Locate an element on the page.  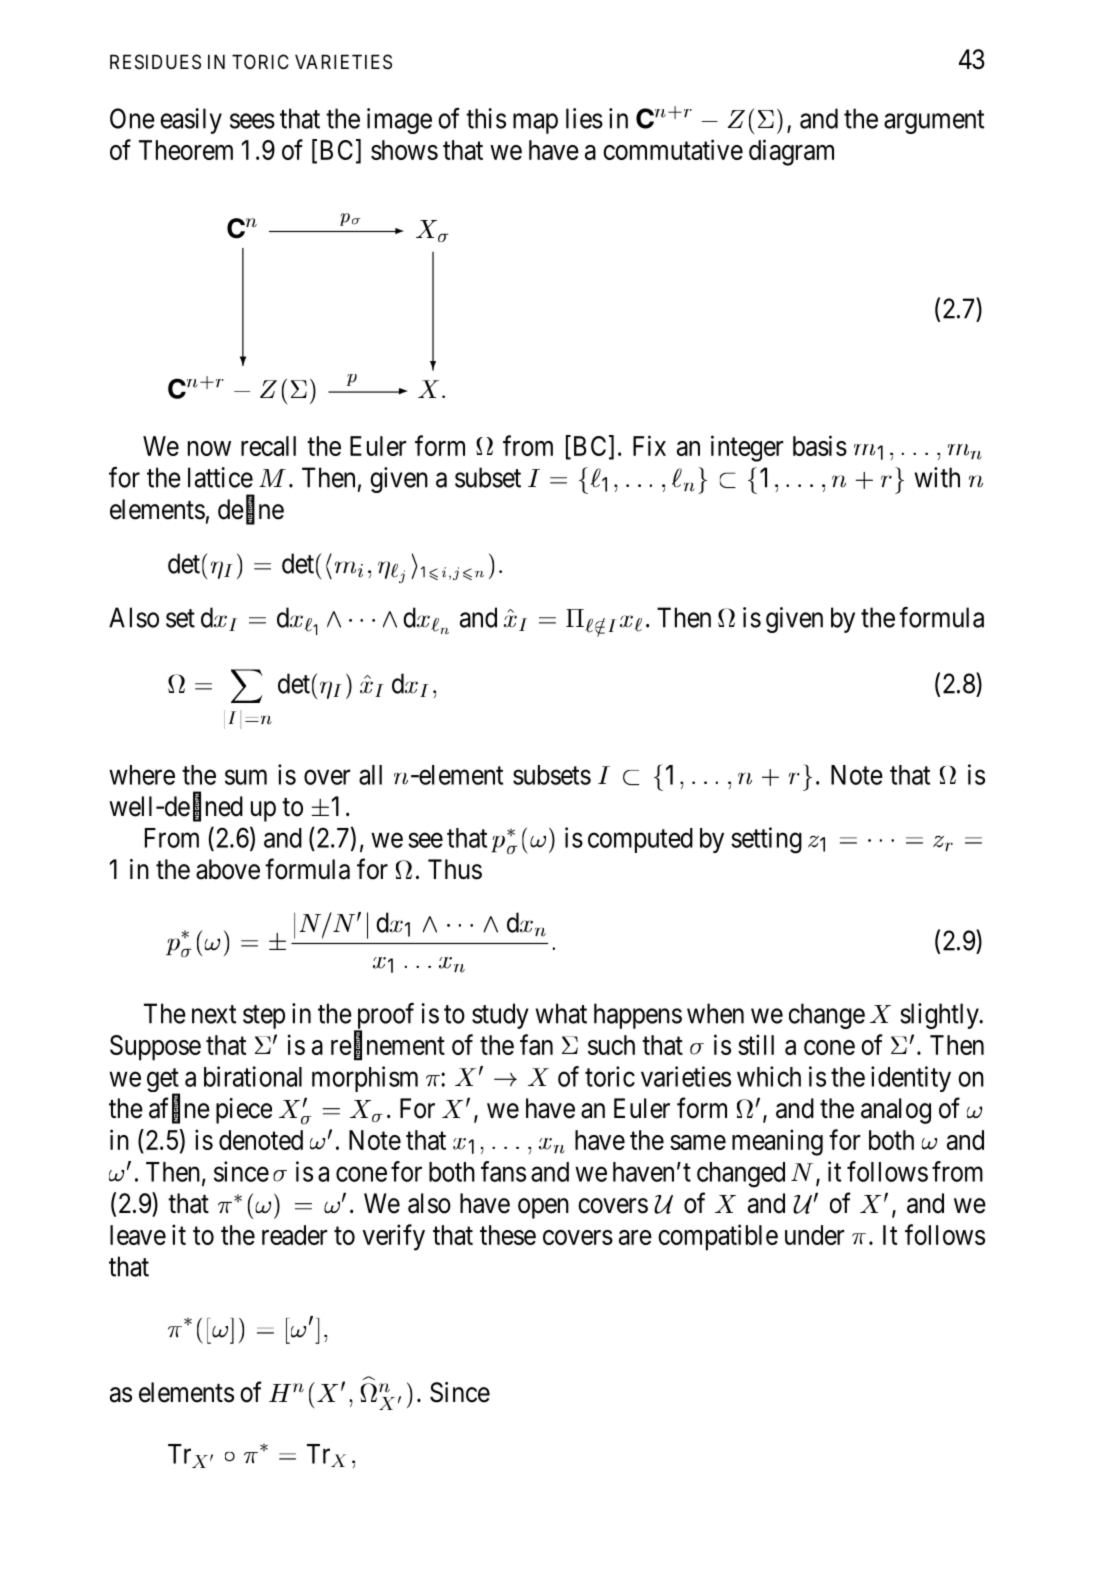
sees is located at coordinates (252, 121).
